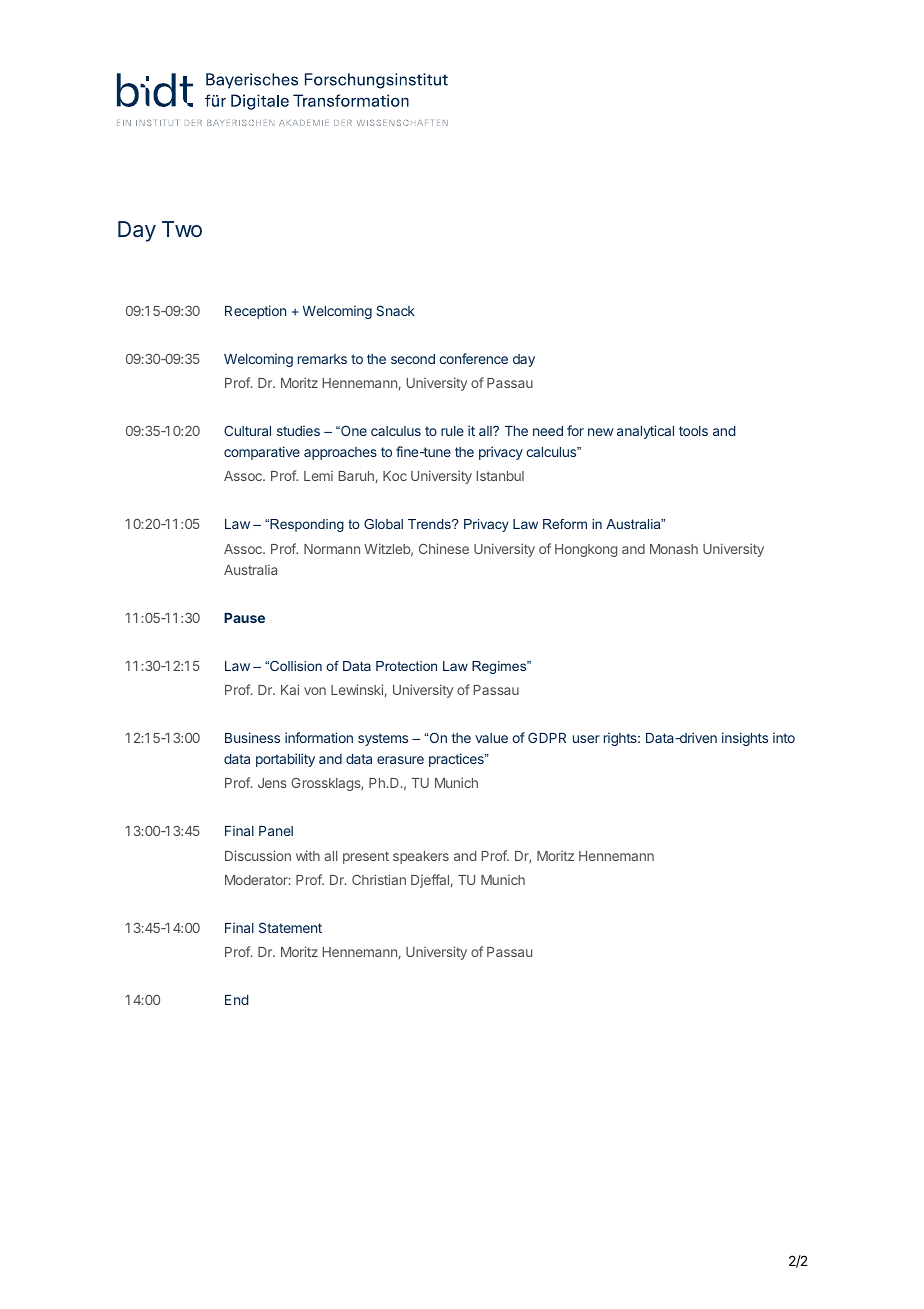 This image has height=1309, width=924. I want to click on conference, so click(473, 358).
